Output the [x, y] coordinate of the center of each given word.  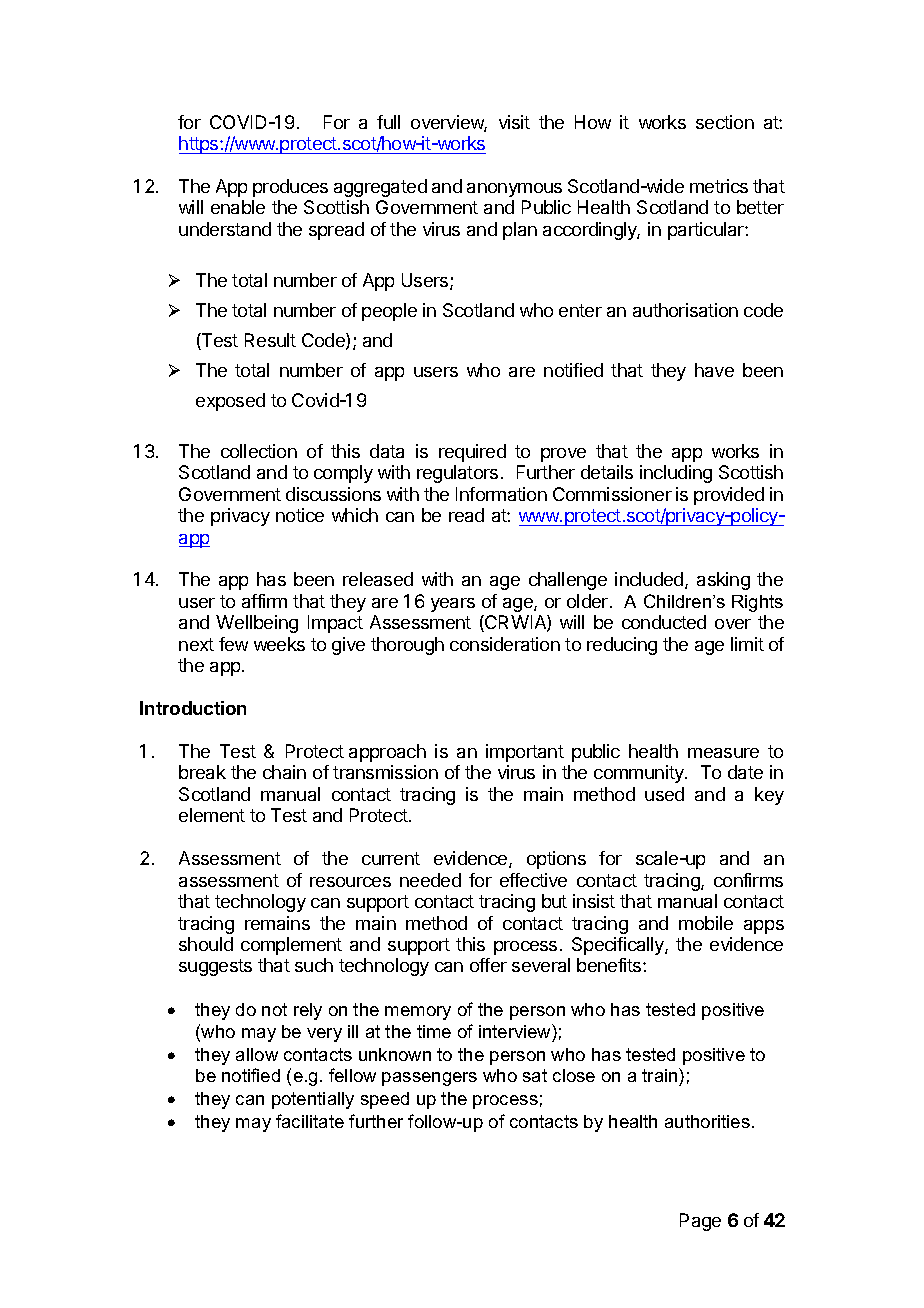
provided [729, 496]
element [212, 815]
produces [290, 188]
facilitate [310, 1121]
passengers [429, 1079]
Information [501, 494]
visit [514, 122]
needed [430, 880]
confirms [748, 880]
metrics [719, 186]
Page [700, 1222]
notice [300, 515]
